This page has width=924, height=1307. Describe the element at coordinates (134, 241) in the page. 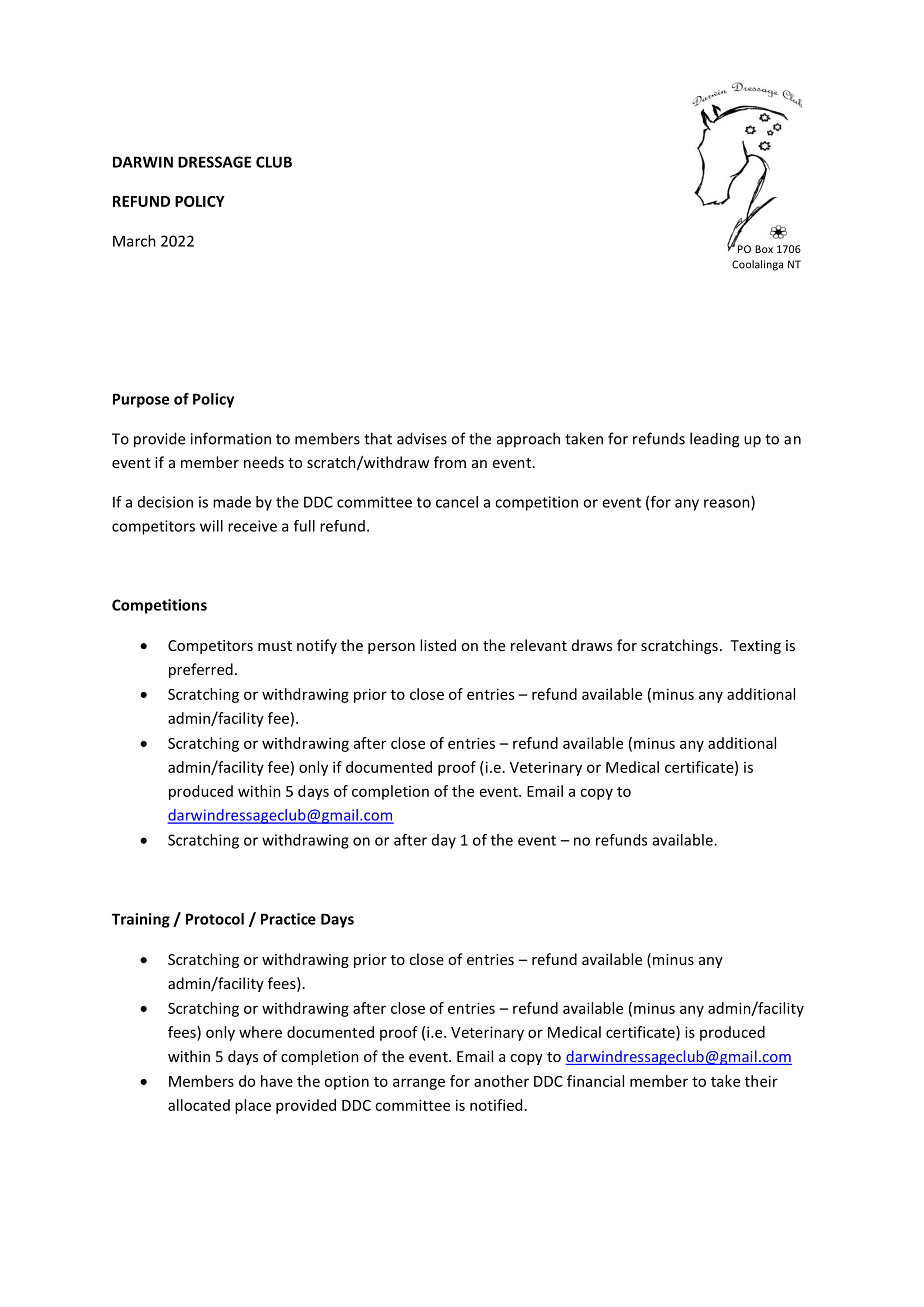

I see `March` at that location.
